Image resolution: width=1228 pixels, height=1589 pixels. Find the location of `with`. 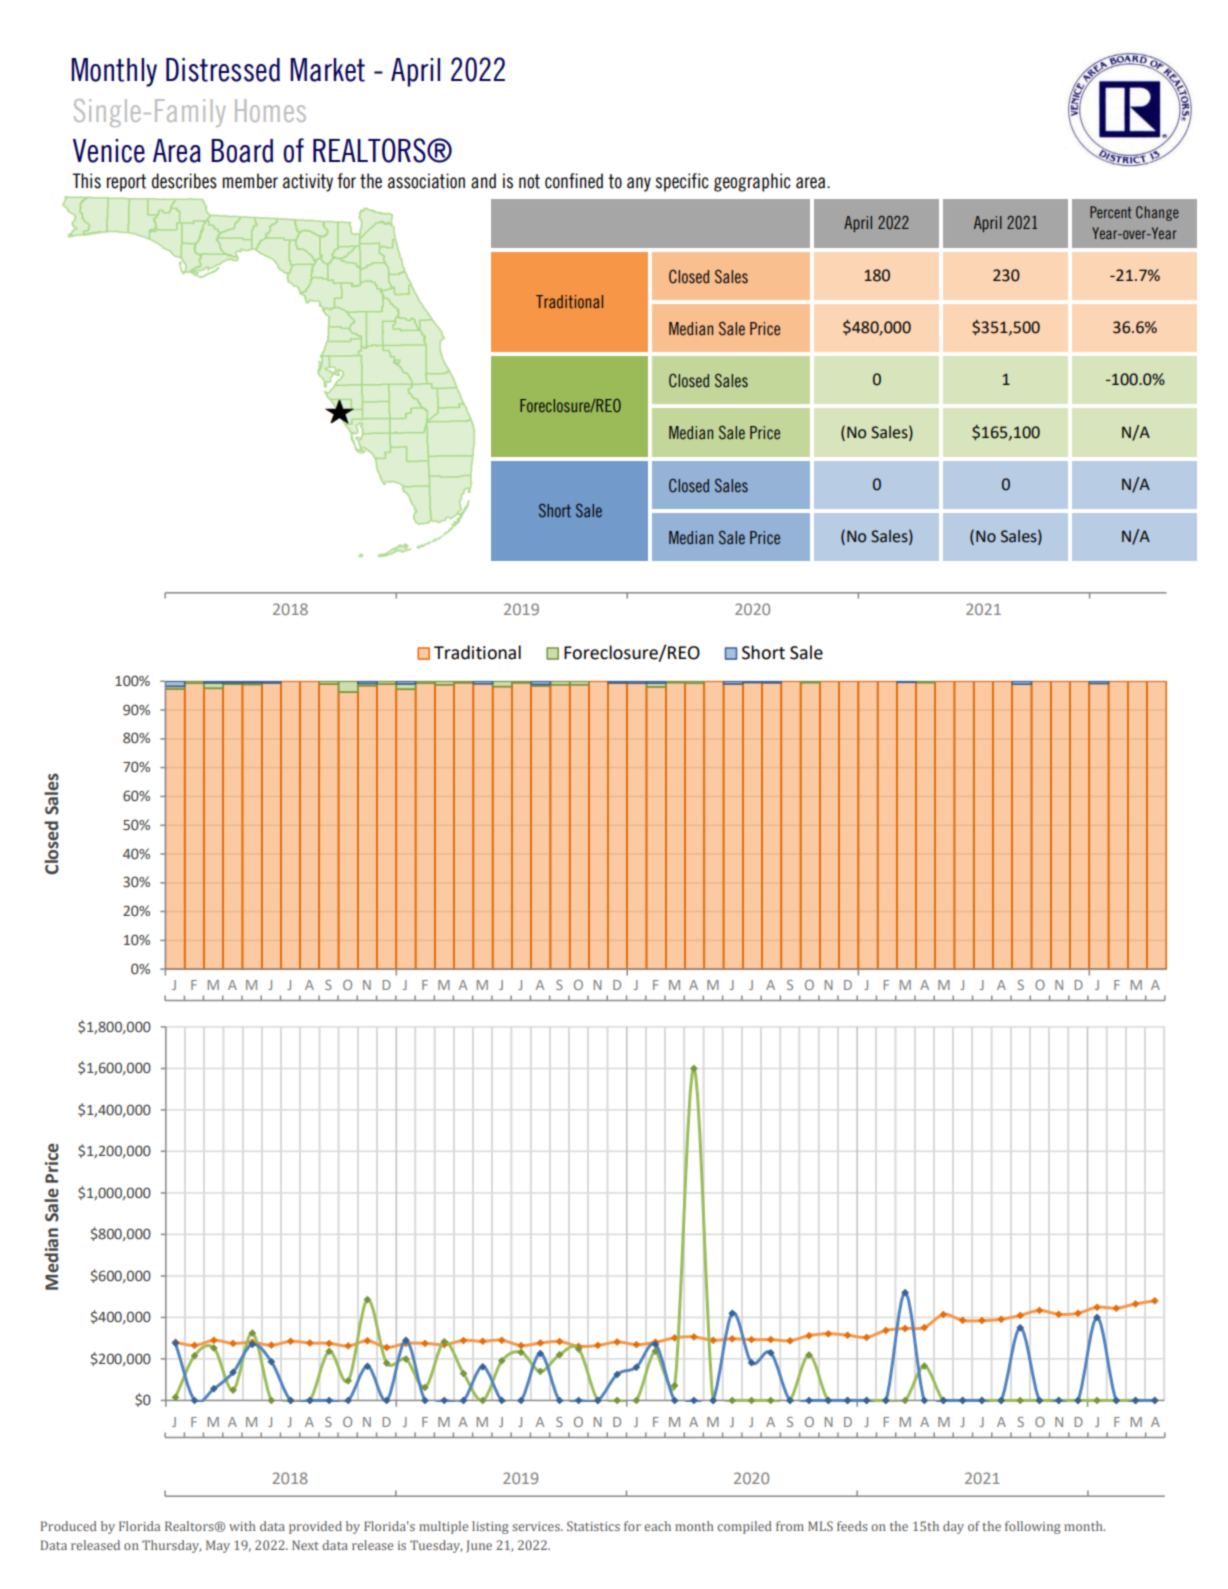

with is located at coordinates (242, 1526).
